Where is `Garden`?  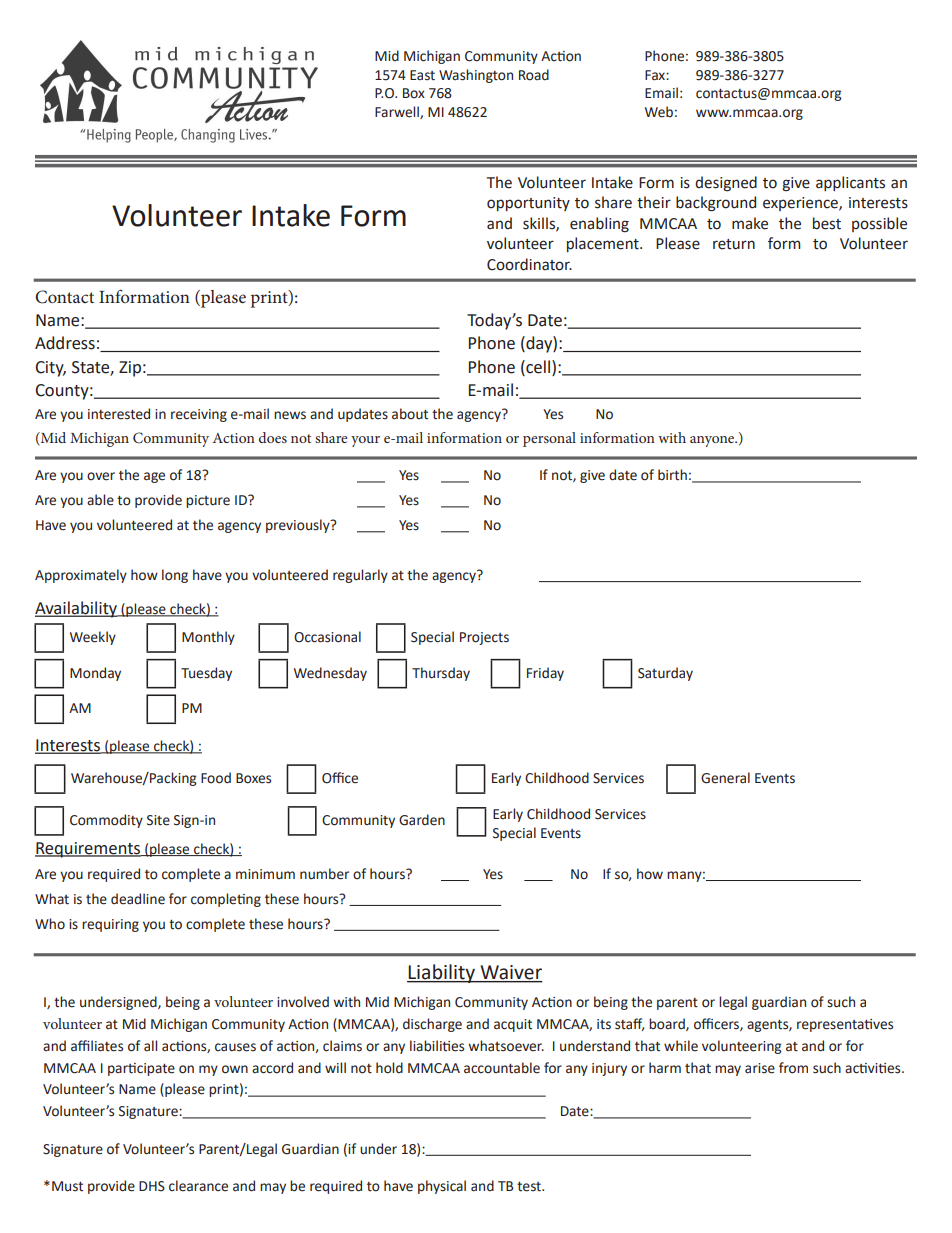 Garden is located at coordinates (422, 820).
